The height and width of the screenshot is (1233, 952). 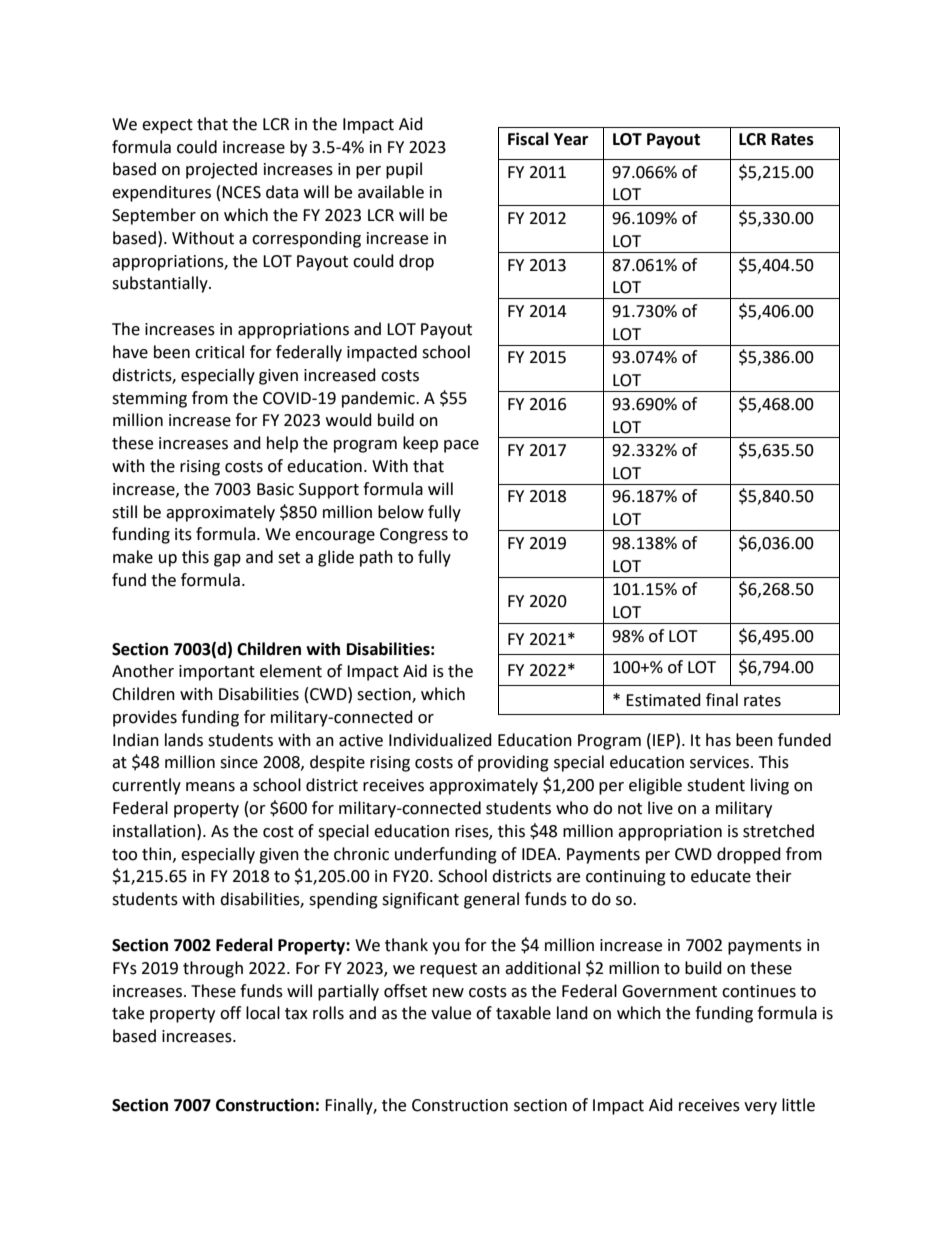 I want to click on Year, so click(x=571, y=139).
